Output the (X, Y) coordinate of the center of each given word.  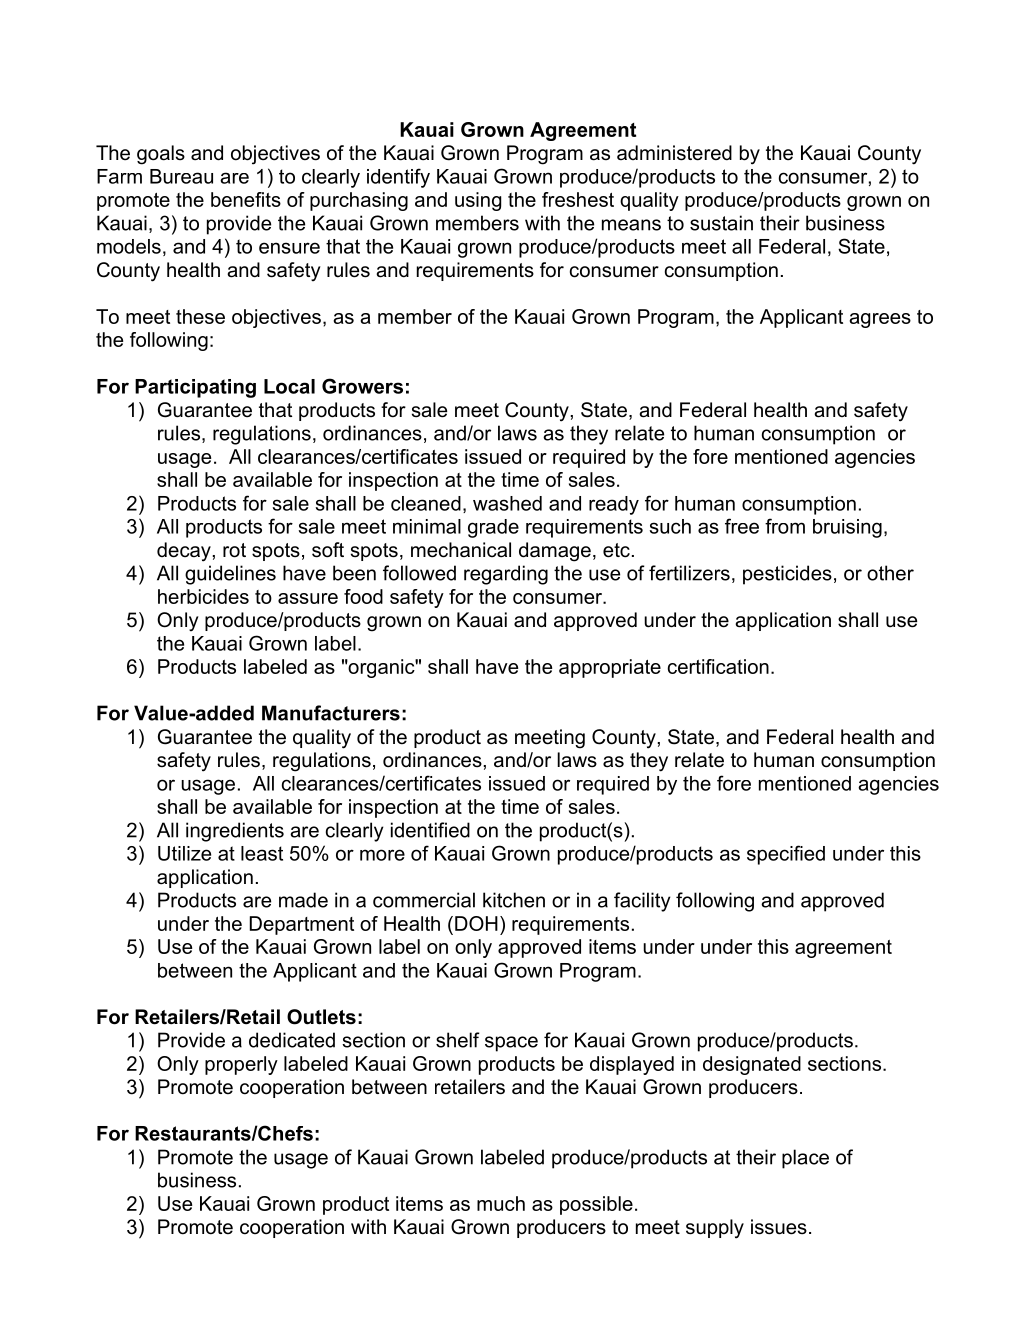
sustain (721, 223)
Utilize (184, 853)
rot (234, 550)
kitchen (514, 900)
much (501, 1203)
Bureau (181, 176)
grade (493, 528)
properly (241, 1065)
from (785, 526)
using (478, 201)
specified (786, 855)
